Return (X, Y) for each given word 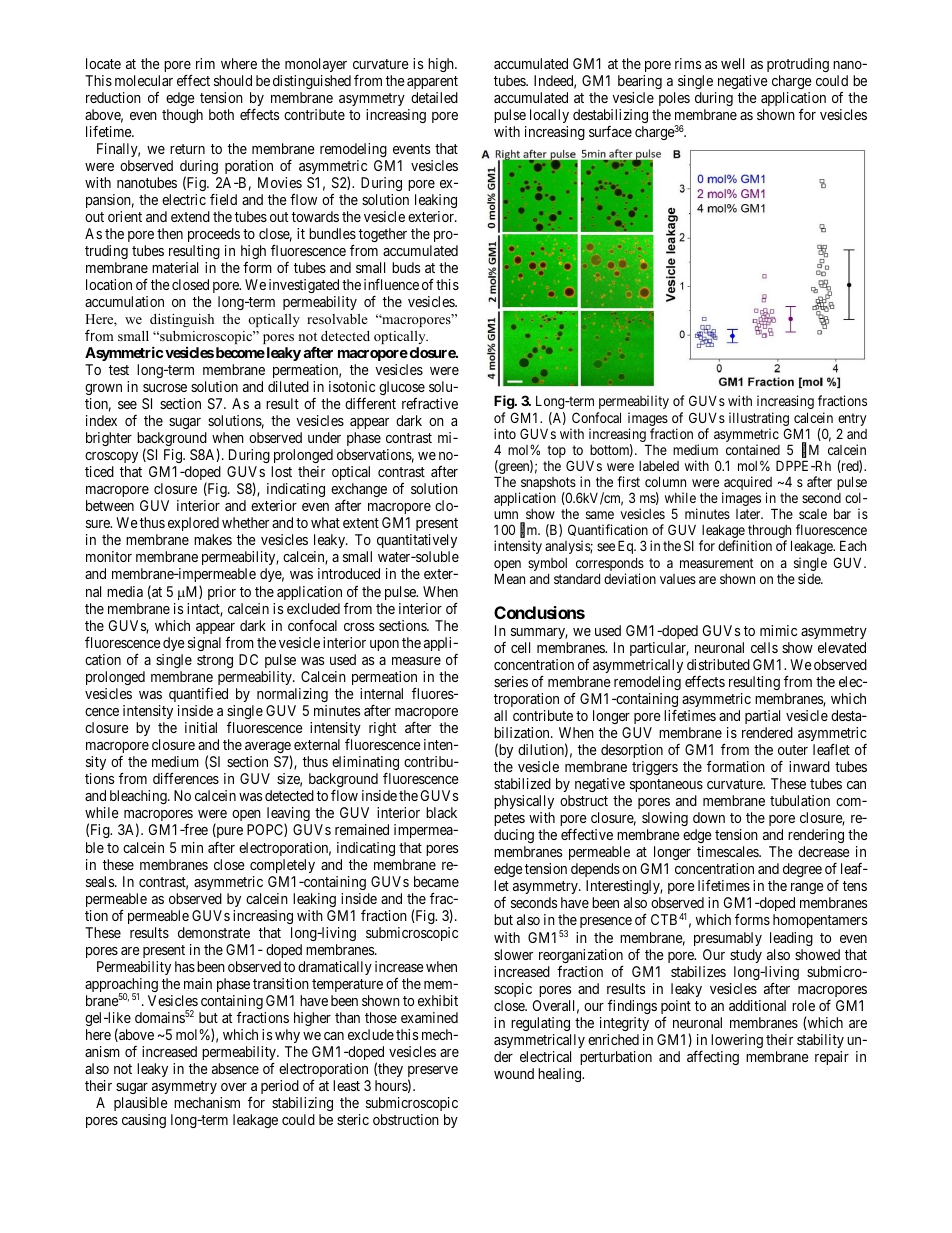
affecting (713, 1057)
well (732, 63)
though (182, 116)
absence (235, 1068)
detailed (434, 97)
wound (514, 1073)
